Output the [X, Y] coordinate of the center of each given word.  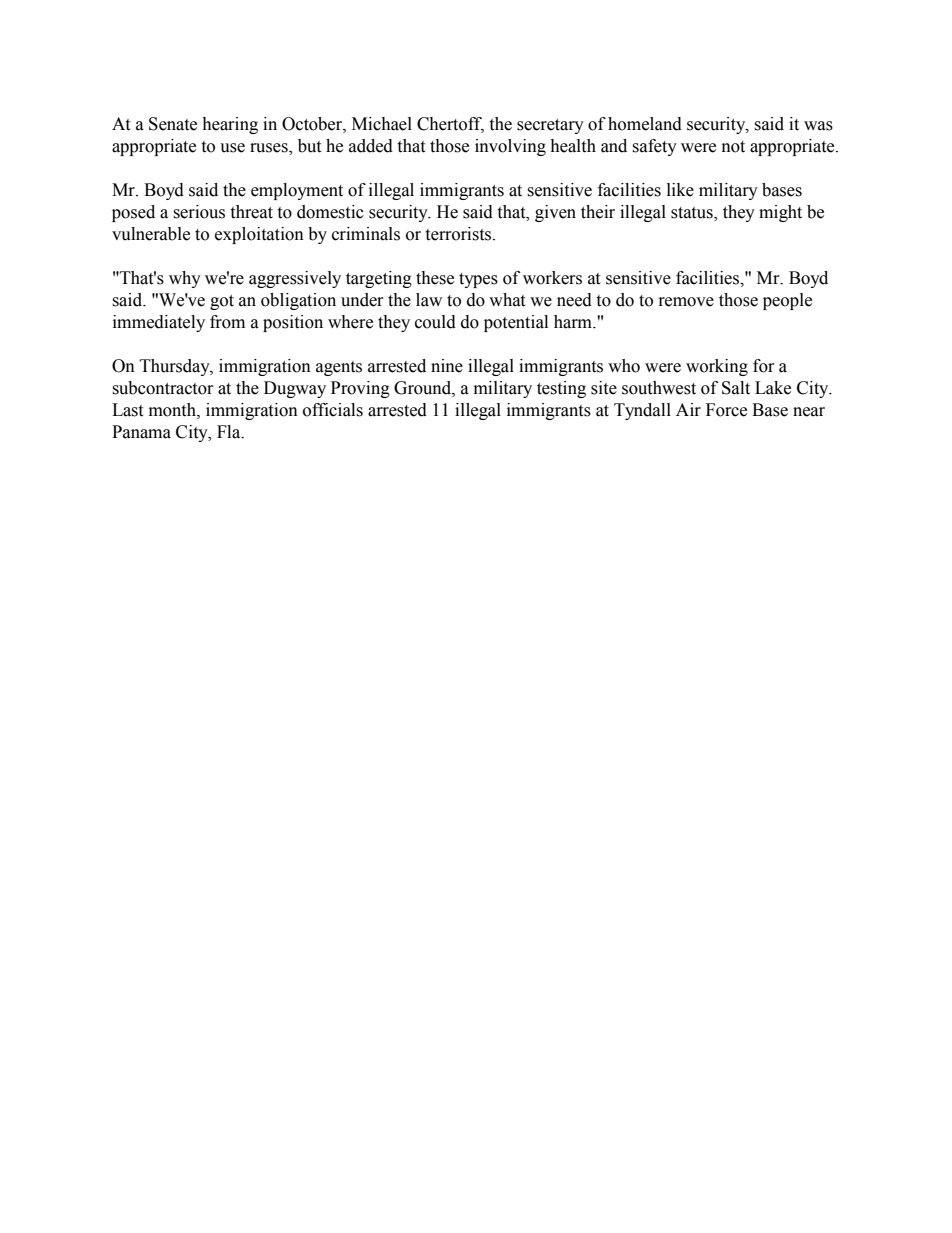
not [733, 147]
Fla [230, 432]
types [478, 280]
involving [510, 147]
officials [333, 410]
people [787, 301]
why [185, 279]
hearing [230, 125]
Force [726, 410]
